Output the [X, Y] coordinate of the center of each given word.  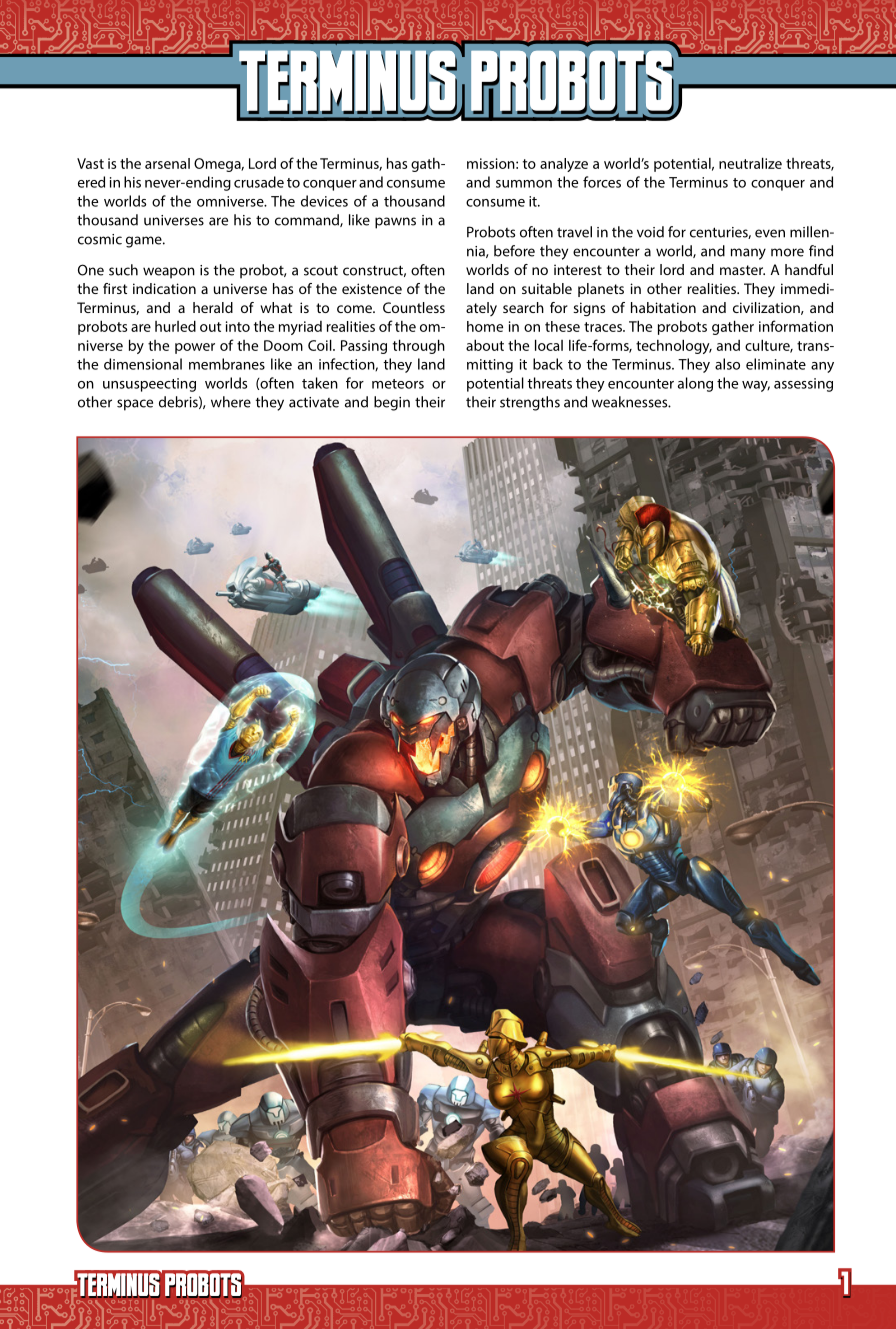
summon [524, 184]
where [231, 402]
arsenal [167, 163]
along [695, 384]
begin [392, 403]
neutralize [750, 163]
